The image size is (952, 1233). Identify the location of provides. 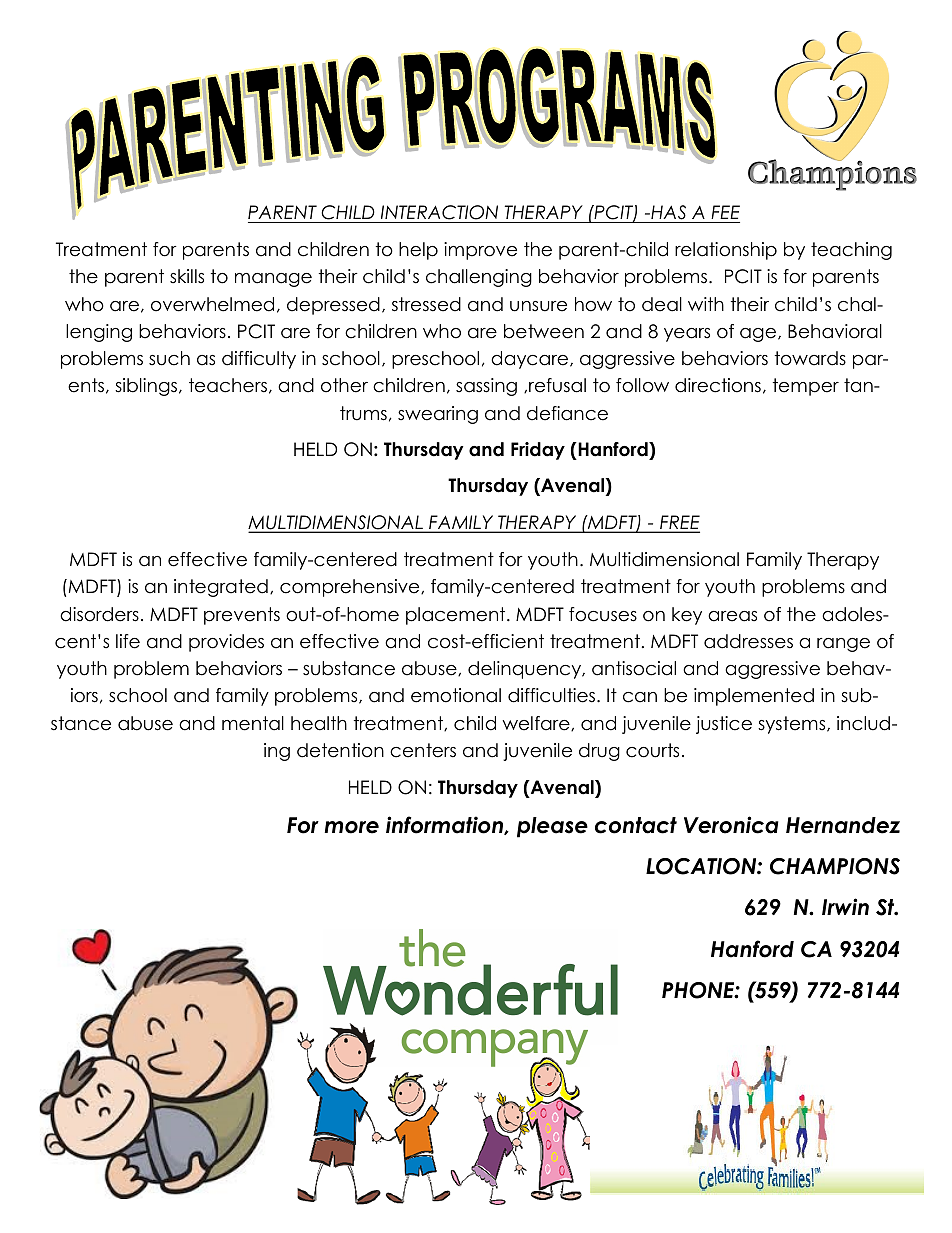
(226, 643).
